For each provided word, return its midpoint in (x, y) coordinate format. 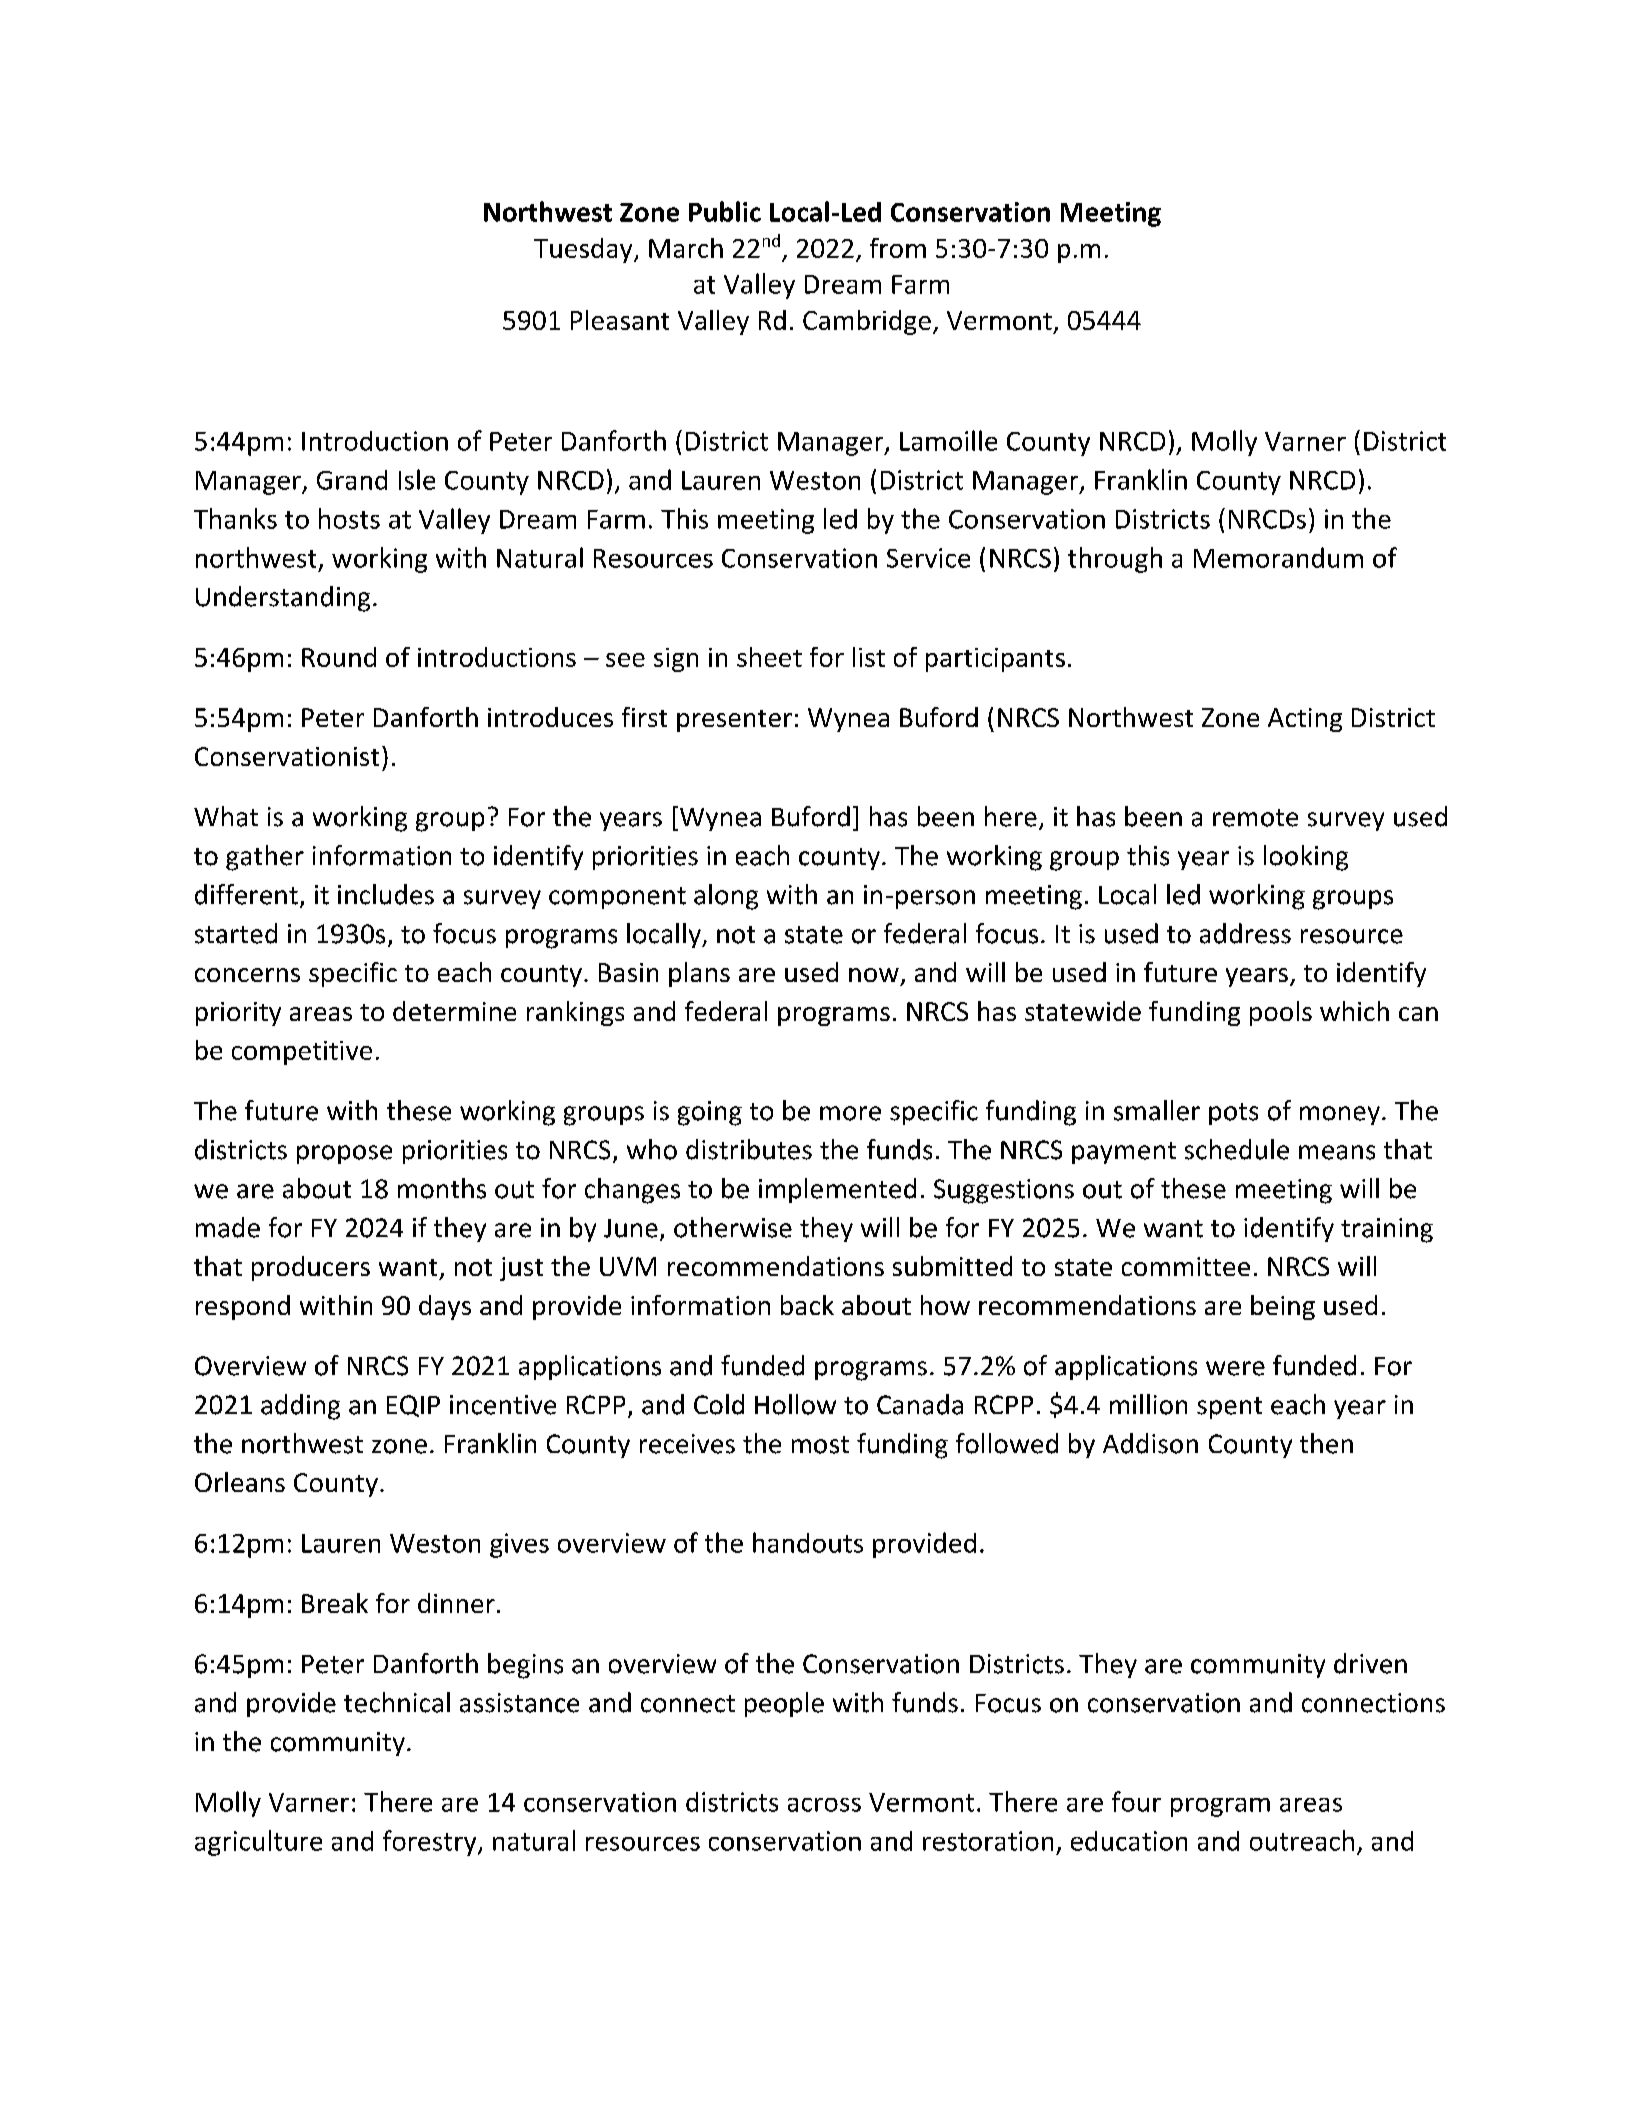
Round (339, 657)
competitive (302, 1053)
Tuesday (584, 250)
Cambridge (867, 322)
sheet (769, 657)
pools (1281, 1013)
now (874, 975)
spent (1229, 1408)
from (898, 248)
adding (300, 1407)
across (824, 1805)
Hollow (795, 1404)
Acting (1305, 720)
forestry (431, 1843)
